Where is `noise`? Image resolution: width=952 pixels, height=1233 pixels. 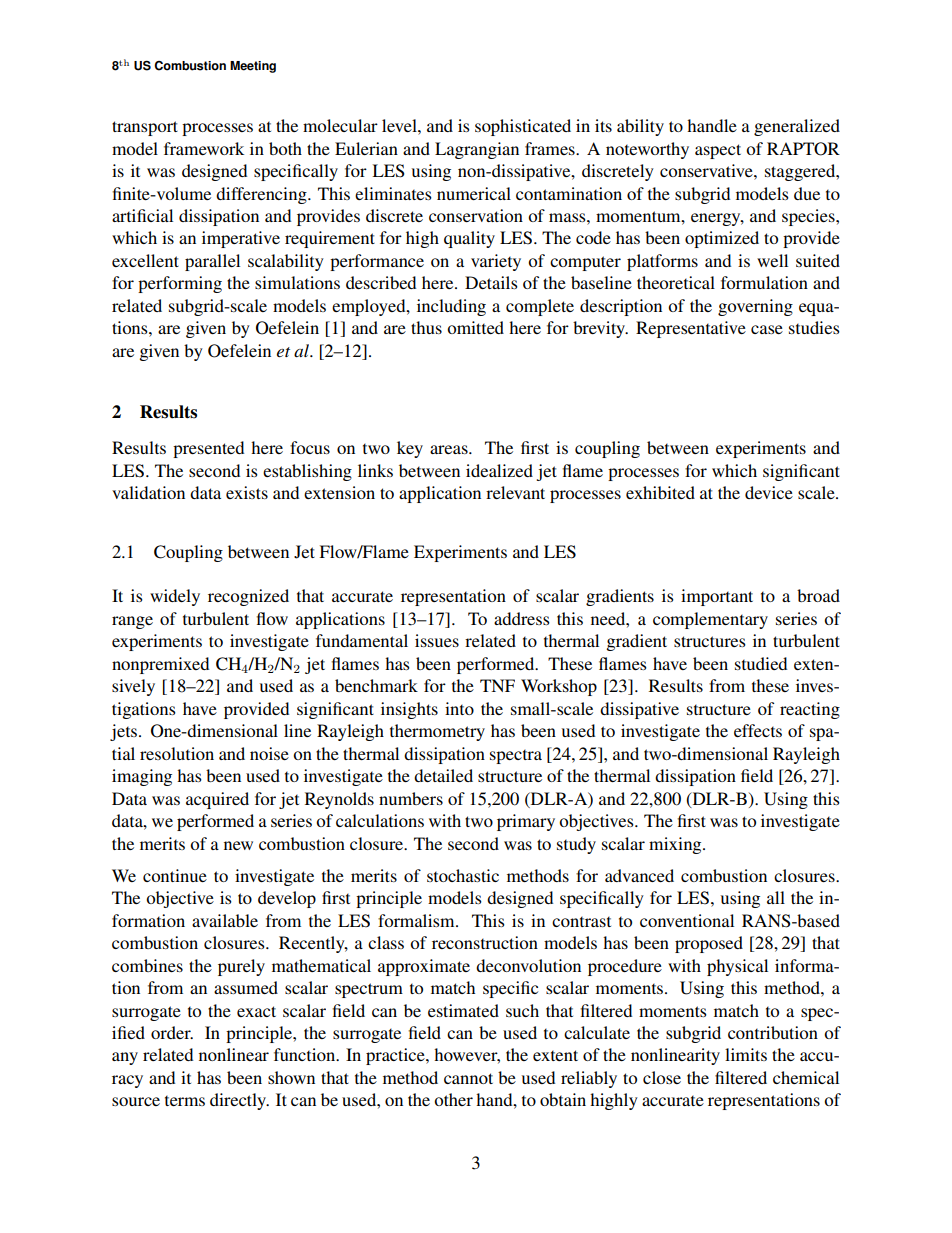 noise is located at coordinates (269, 753).
